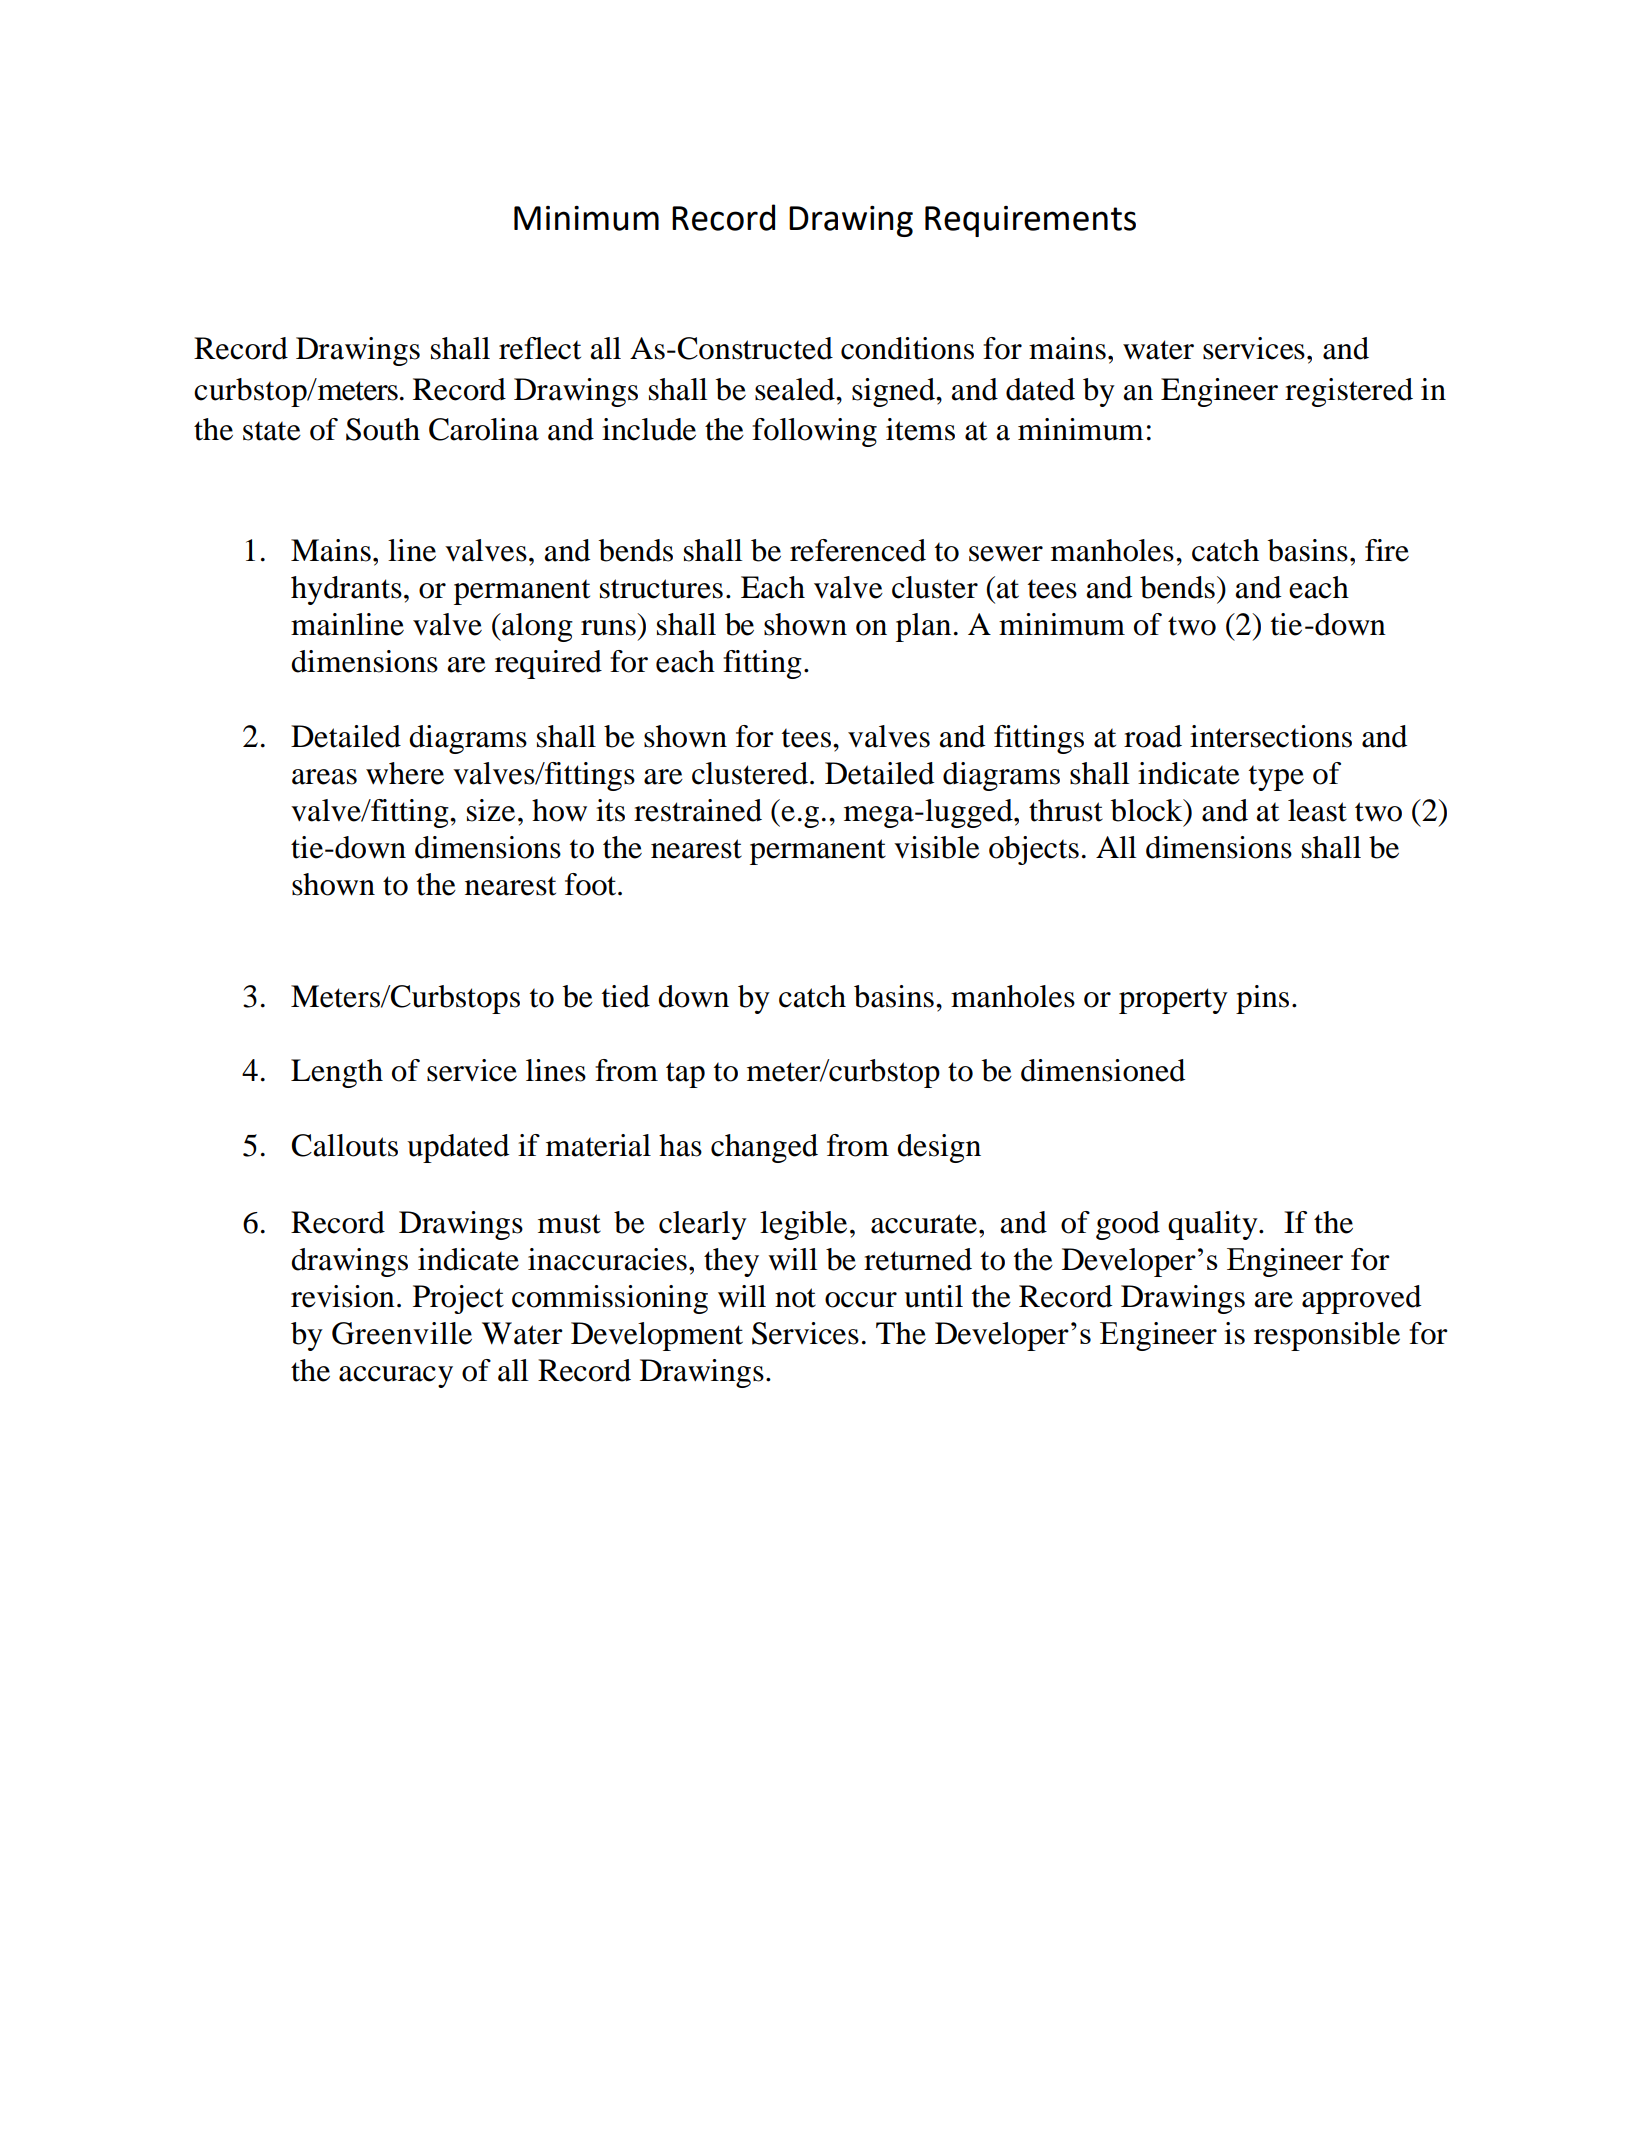  What do you see at coordinates (402, 1333) in the screenshot?
I see `Greenville` at bounding box center [402, 1333].
